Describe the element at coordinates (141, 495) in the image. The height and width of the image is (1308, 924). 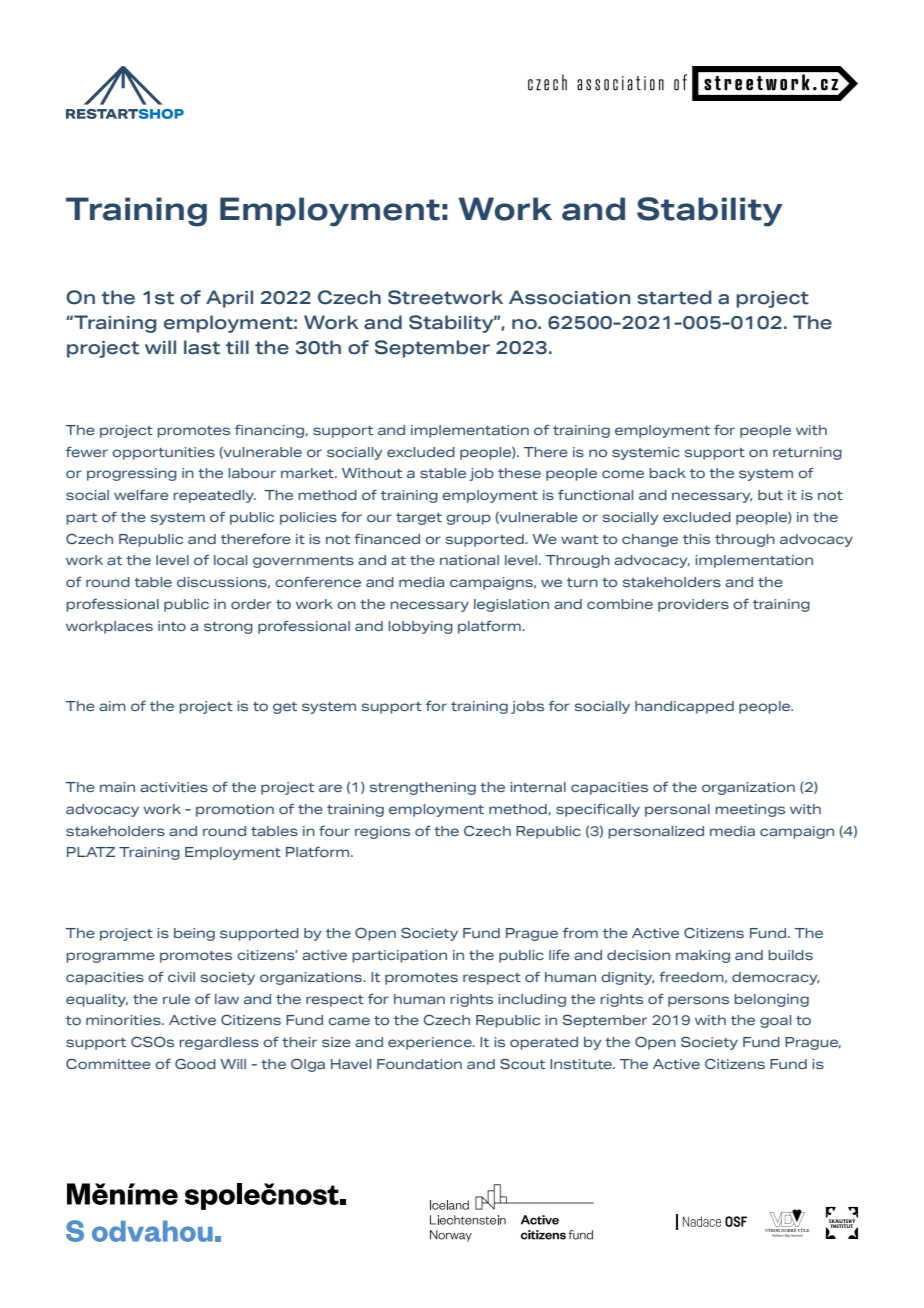
I see `welfare` at that location.
